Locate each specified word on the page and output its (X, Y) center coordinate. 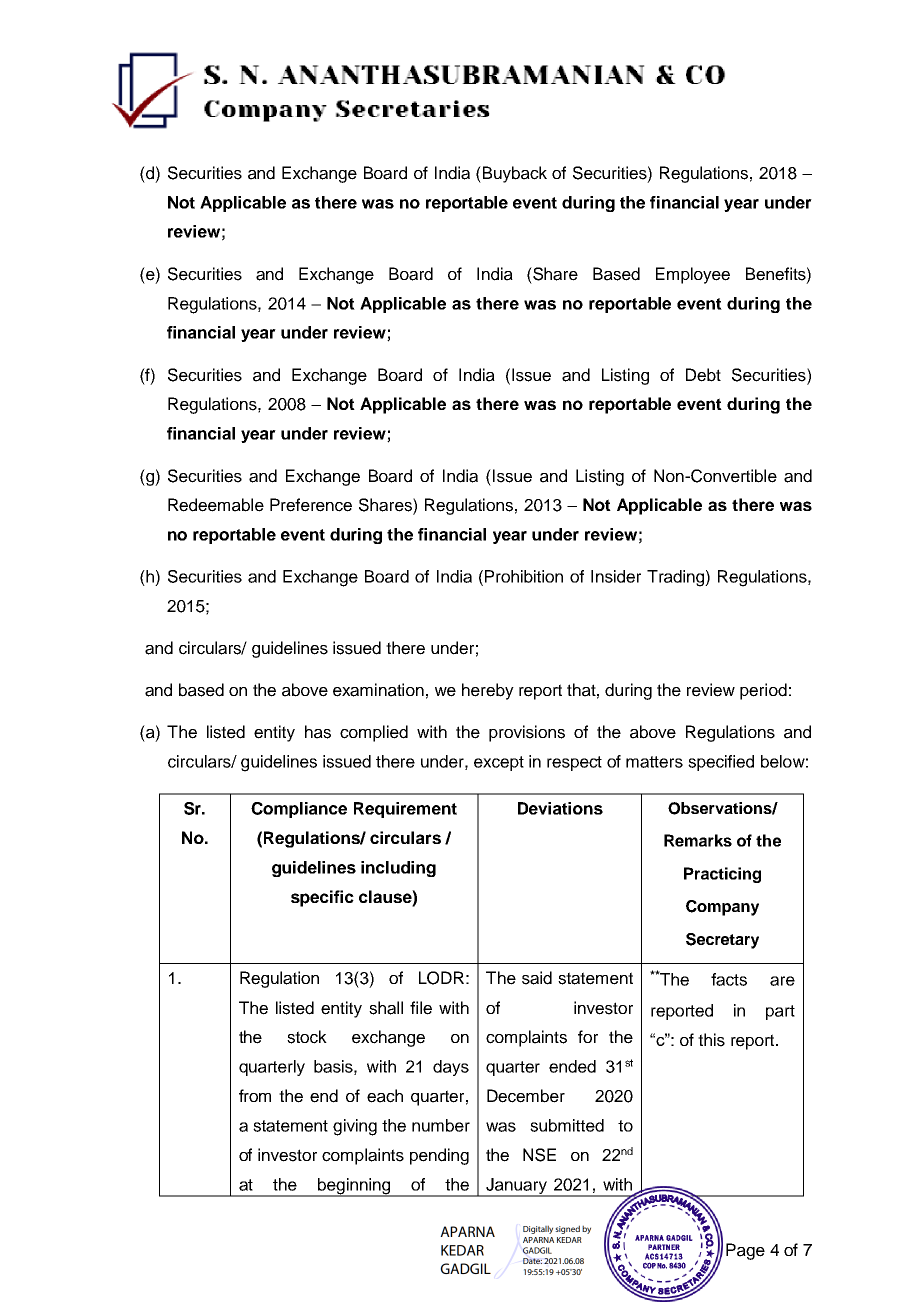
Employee (693, 275)
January (516, 1187)
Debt (703, 375)
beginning (354, 1187)
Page (745, 1251)
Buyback (515, 174)
